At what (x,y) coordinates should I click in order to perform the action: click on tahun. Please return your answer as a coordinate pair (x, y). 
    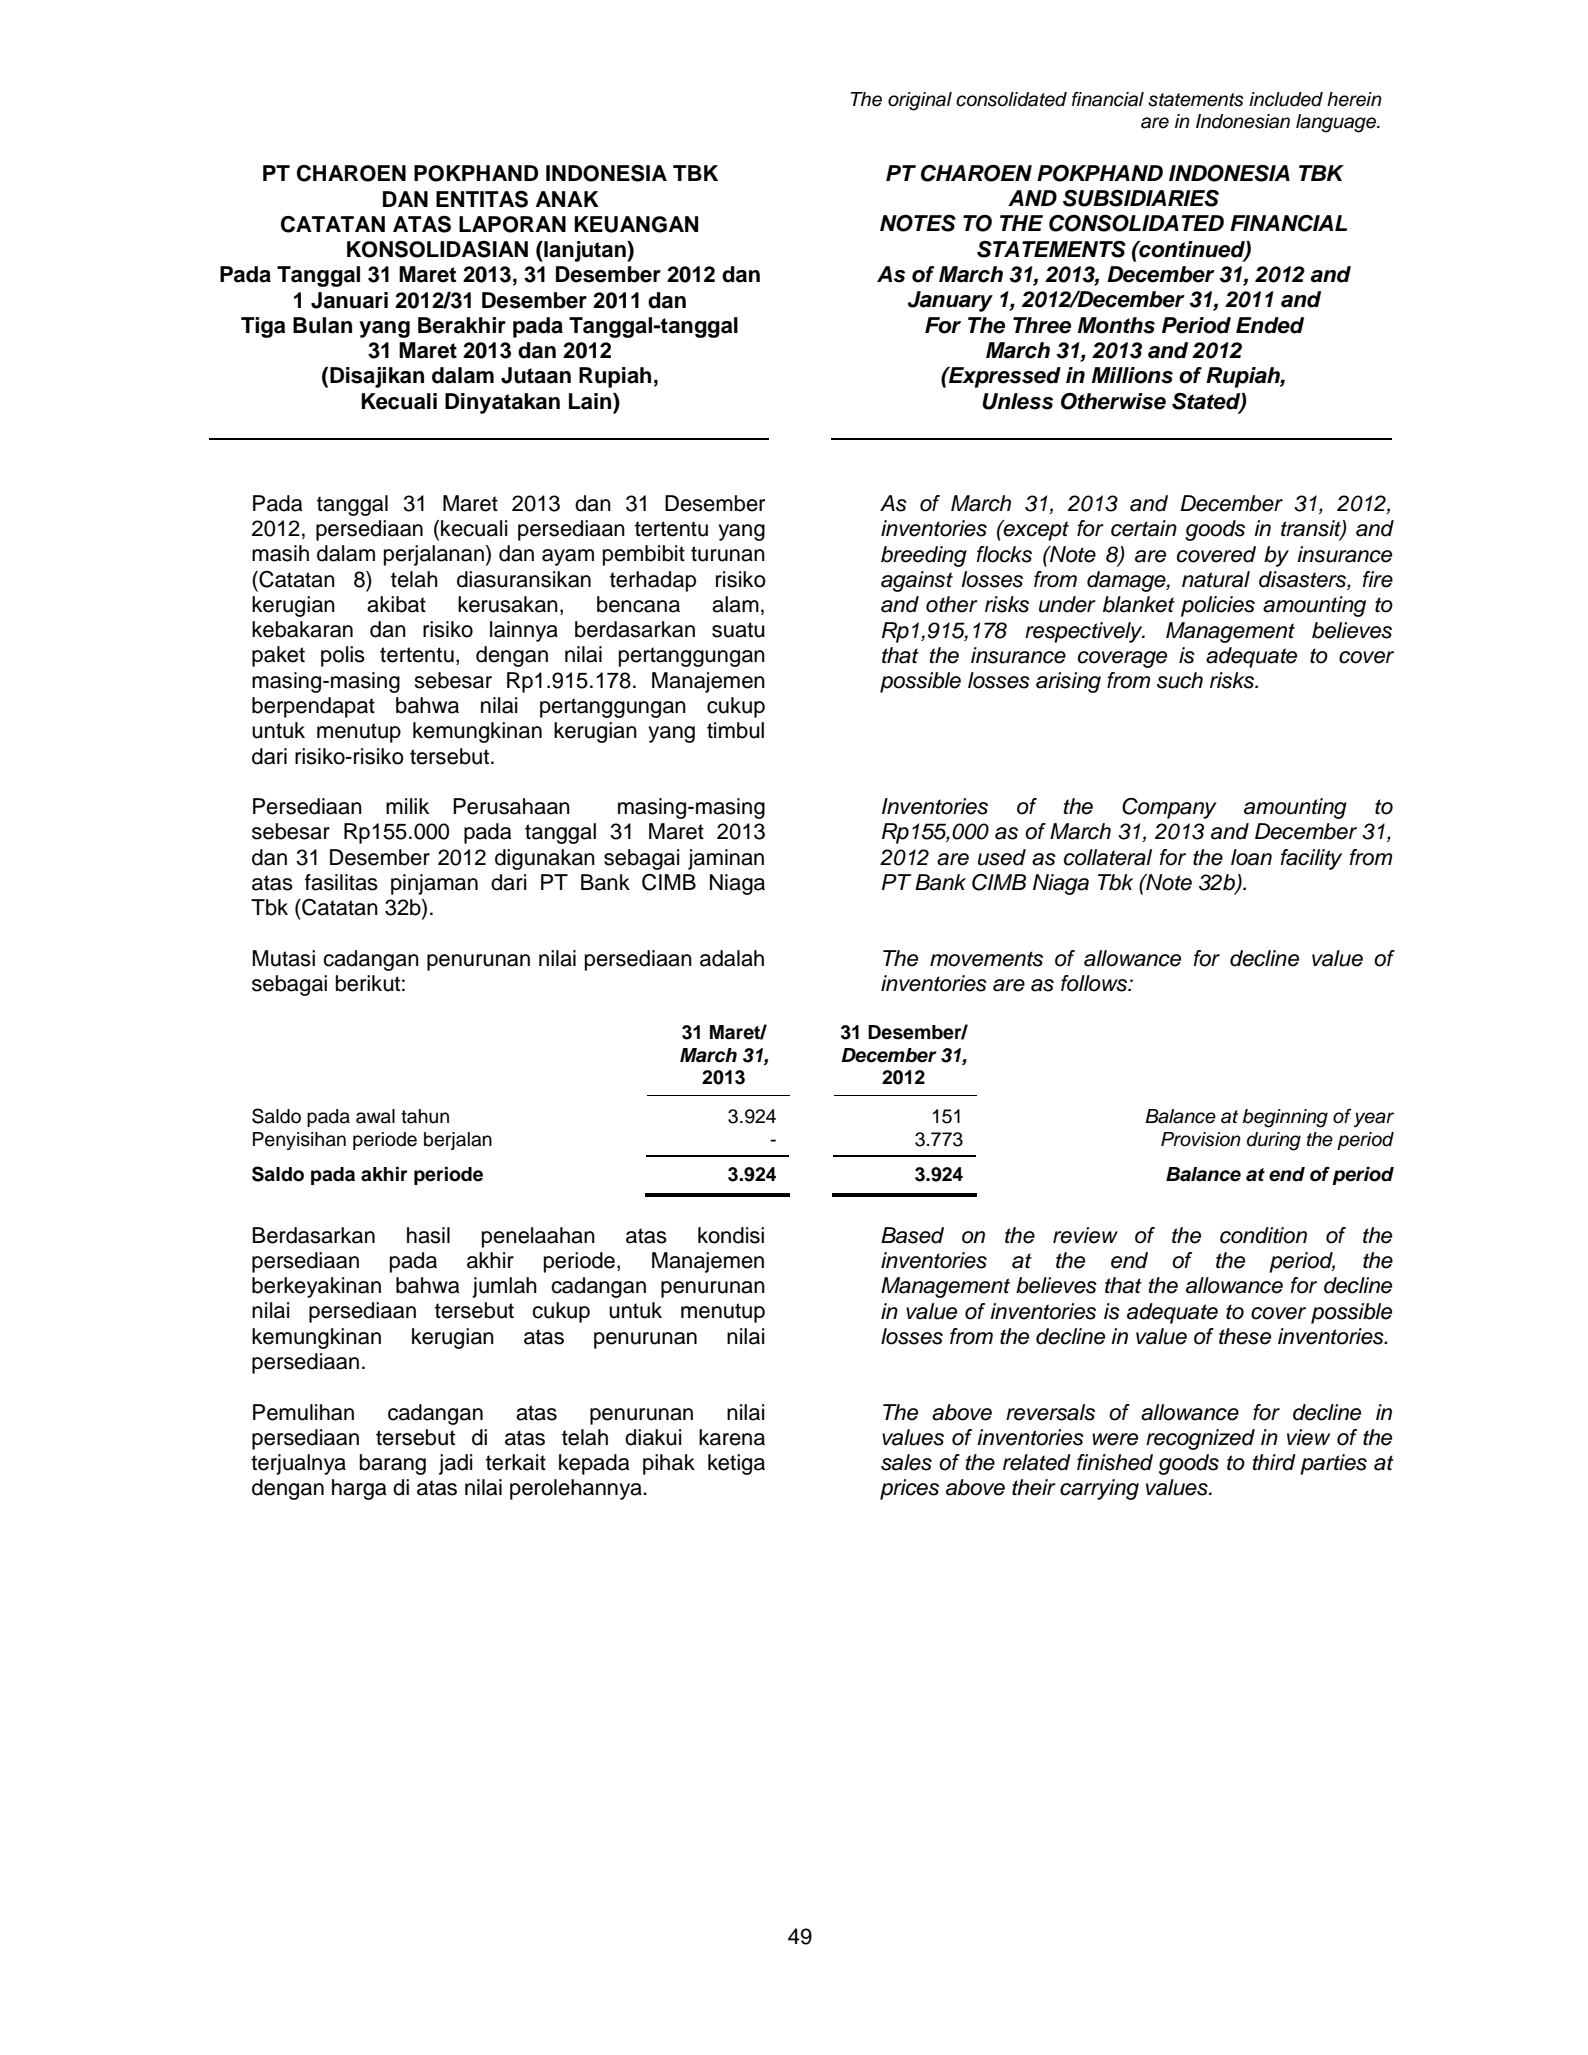
    Looking at the image, I should click on (425, 1116).
